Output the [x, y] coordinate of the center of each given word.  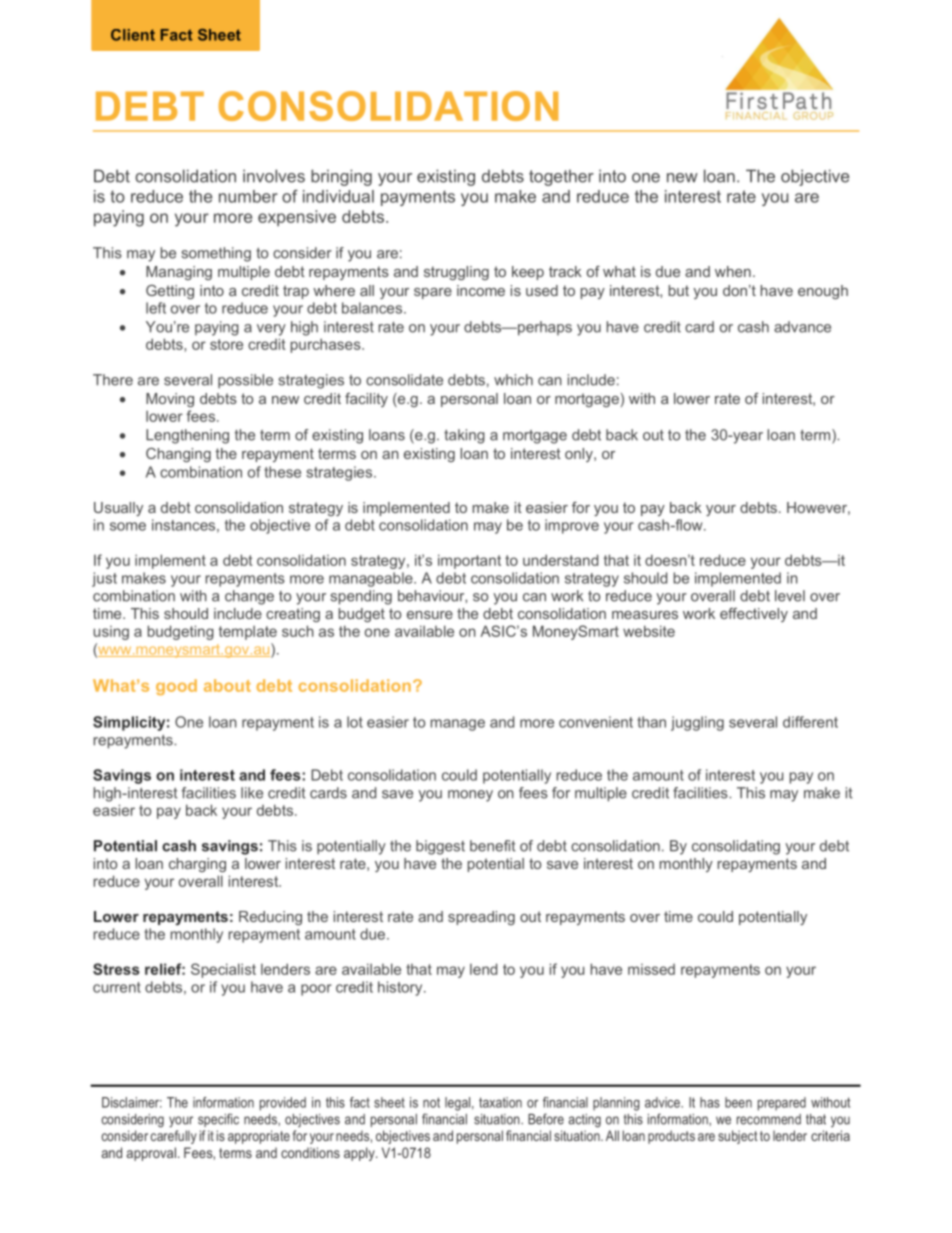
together [561, 177]
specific [218, 1120]
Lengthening [187, 436]
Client [133, 35]
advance [802, 327]
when [733, 271]
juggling [697, 723]
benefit [493, 846]
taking [464, 436]
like [252, 793]
